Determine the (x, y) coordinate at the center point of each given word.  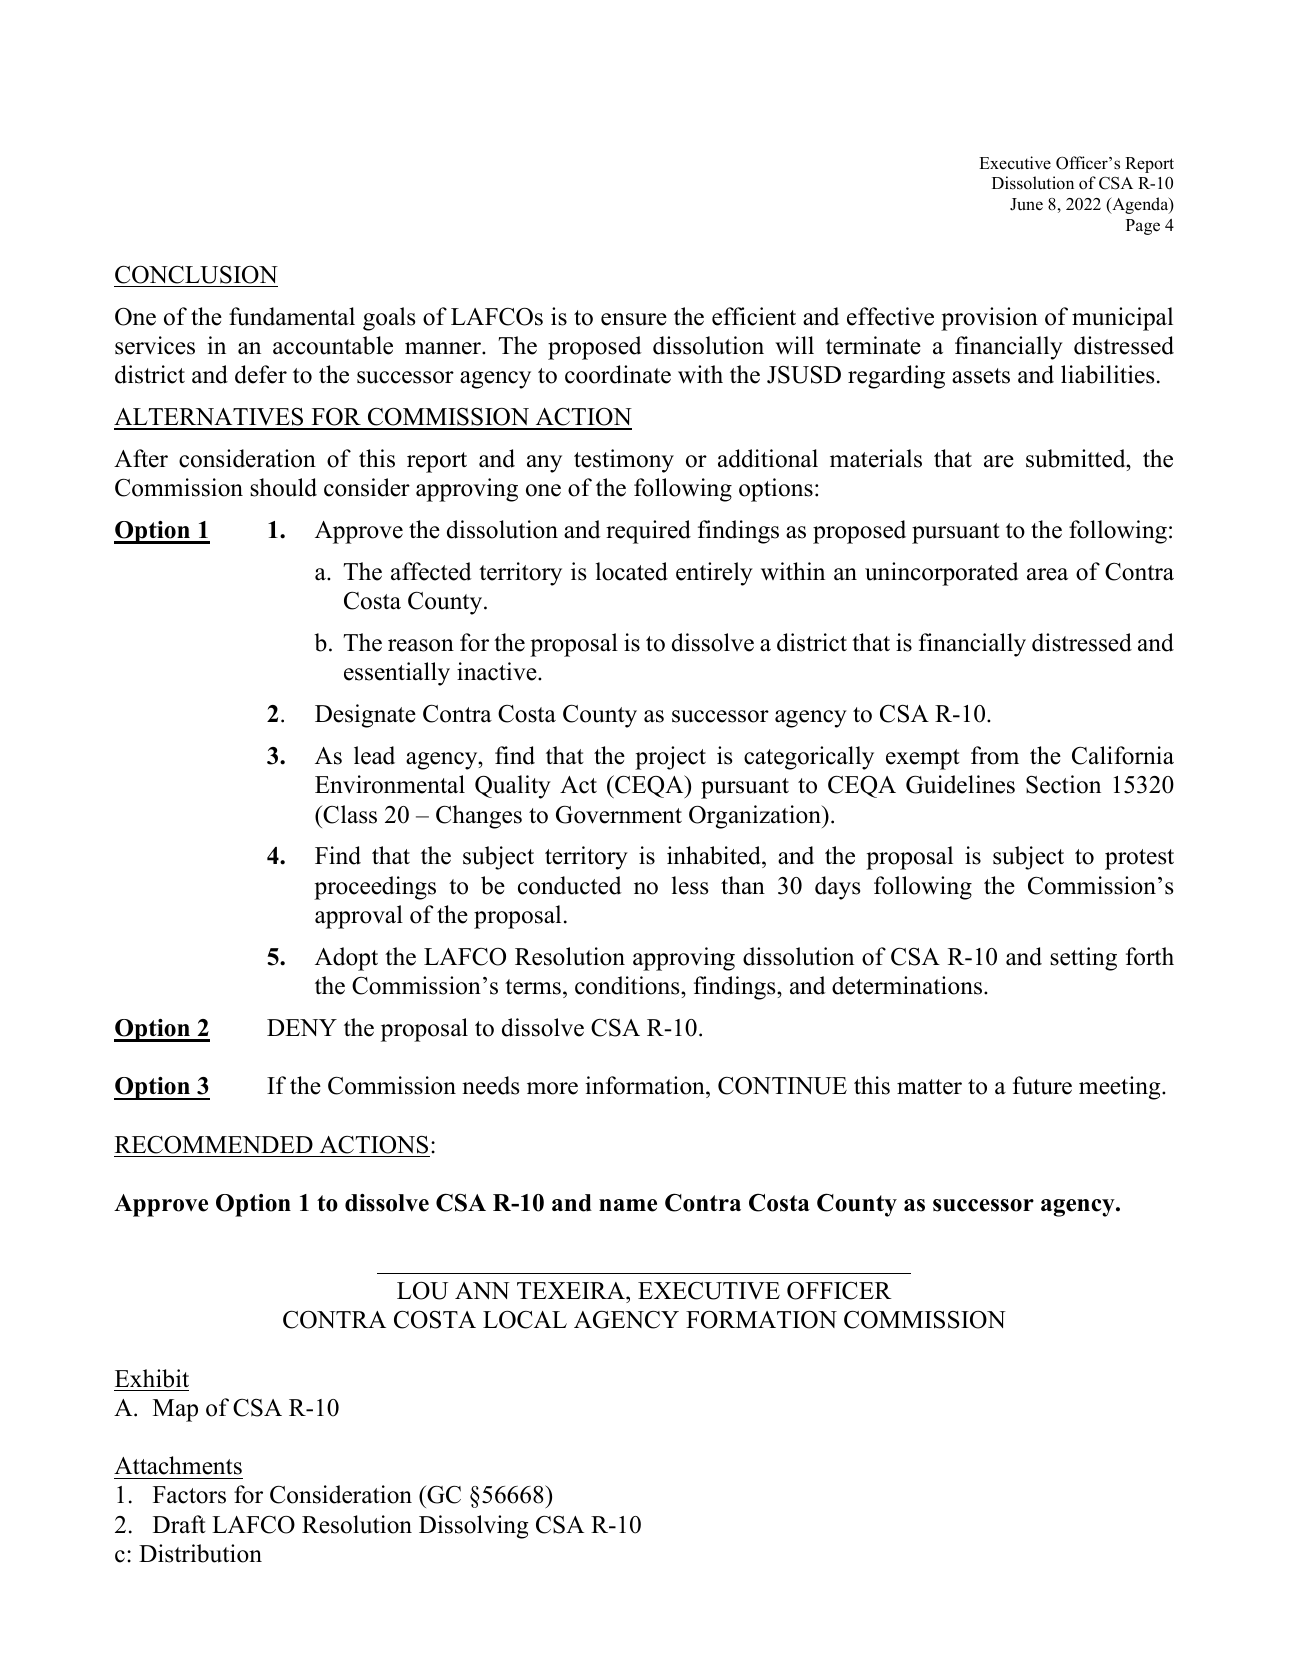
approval (359, 917)
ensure (634, 319)
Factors (189, 1495)
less (690, 885)
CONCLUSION (196, 274)
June (1026, 204)
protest (1139, 859)
